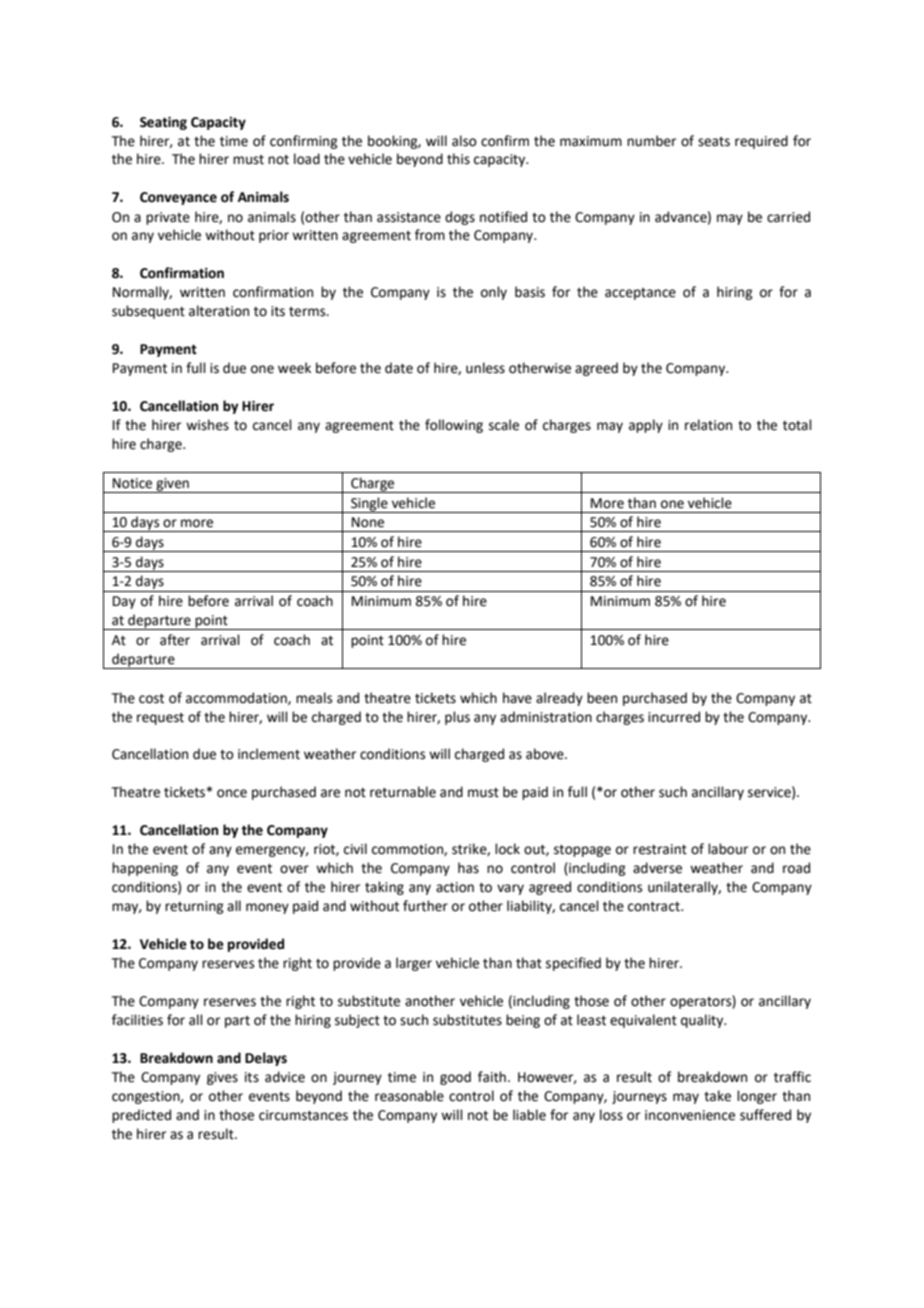 This image has height=1308, width=924. Describe the element at coordinates (455, 1078) in the image. I see `good` at that location.
